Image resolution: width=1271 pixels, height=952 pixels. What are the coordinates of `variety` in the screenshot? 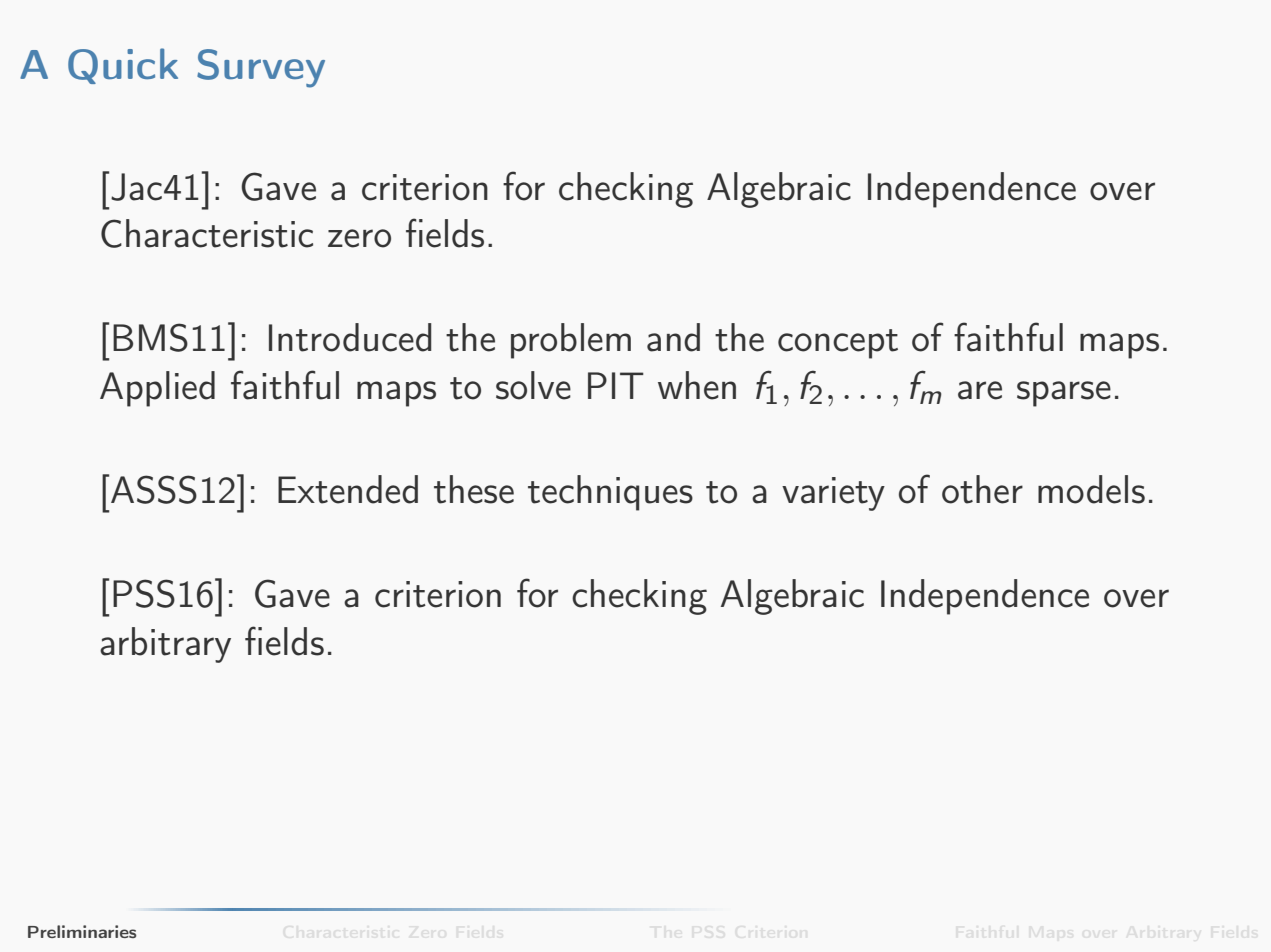 It's located at (833, 494).
